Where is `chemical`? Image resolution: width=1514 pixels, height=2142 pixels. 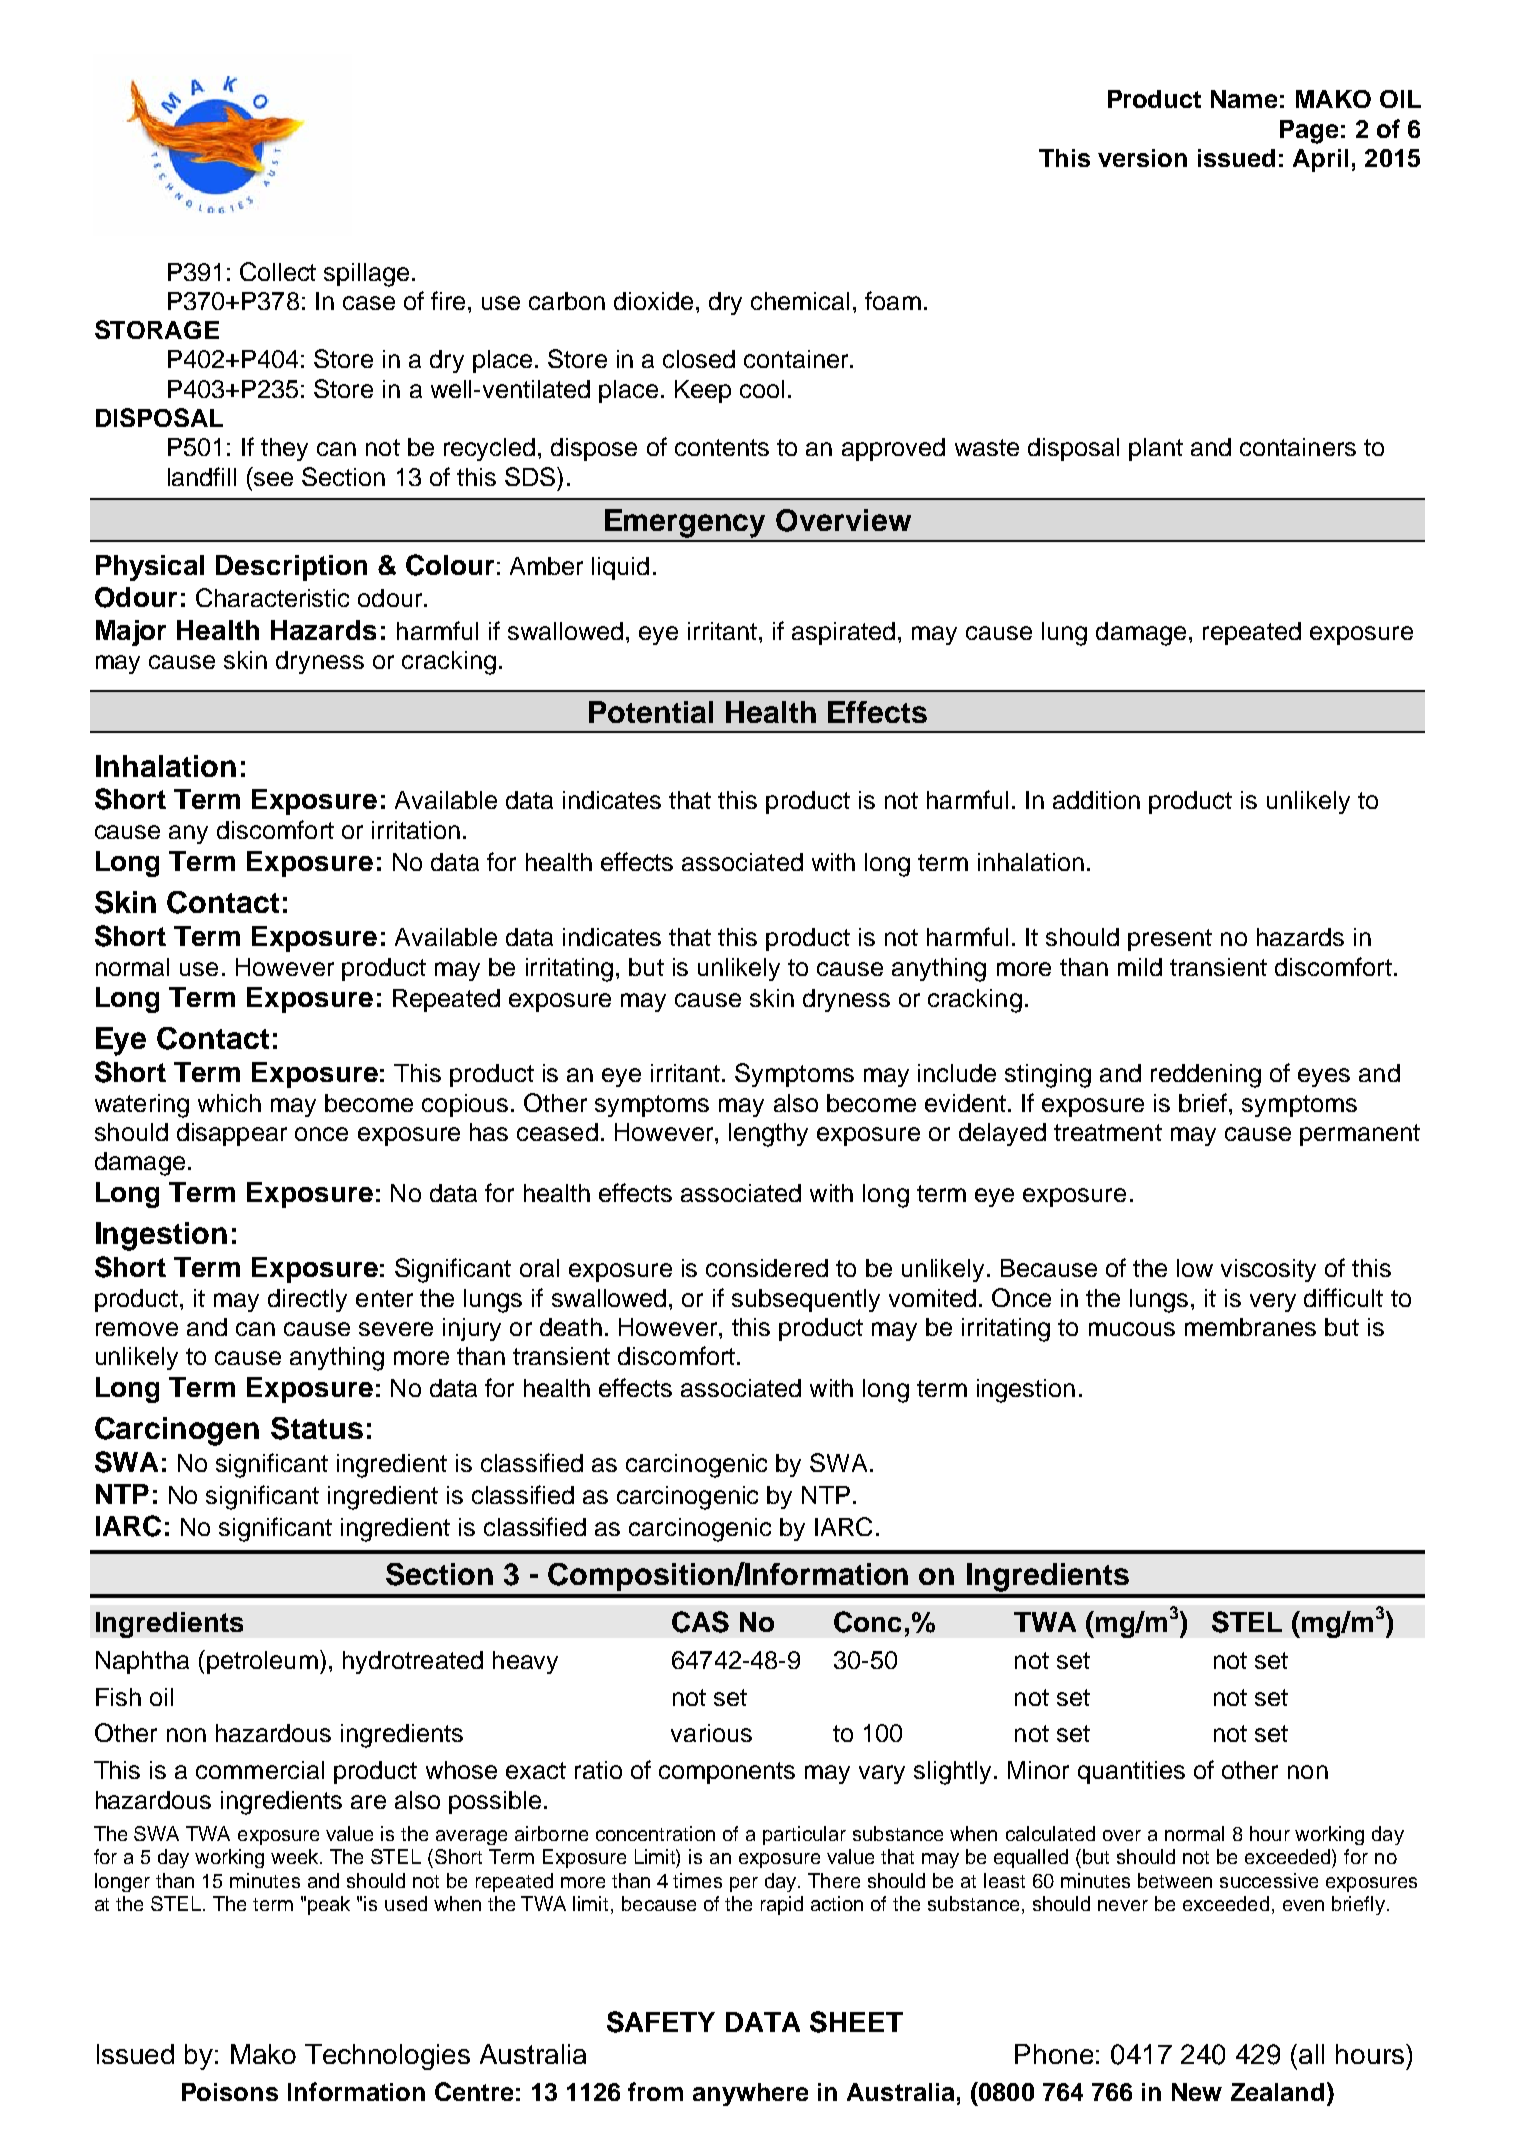
chemical is located at coordinates (800, 301).
